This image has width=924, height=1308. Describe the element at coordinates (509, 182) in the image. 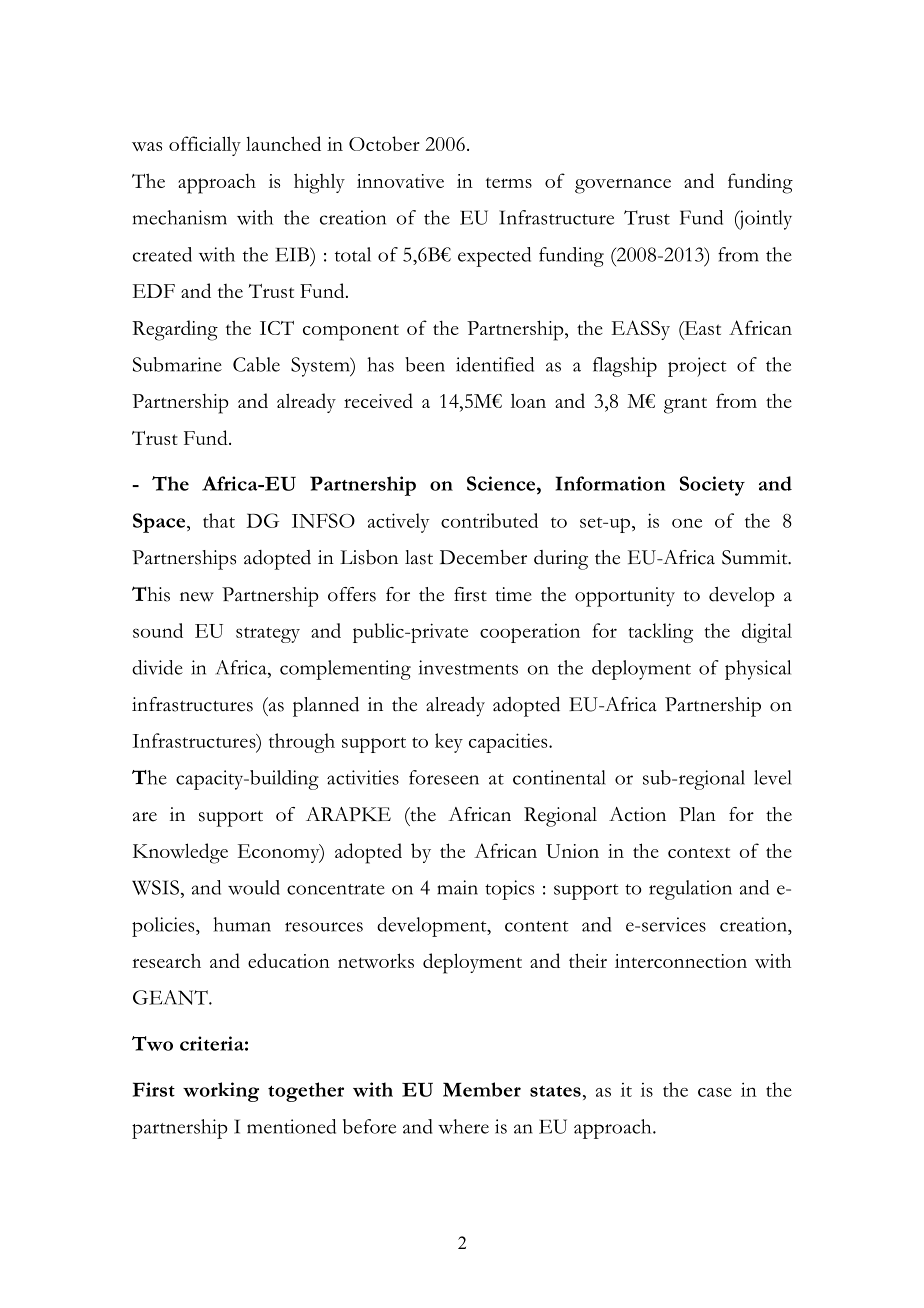

I see `terms` at that location.
